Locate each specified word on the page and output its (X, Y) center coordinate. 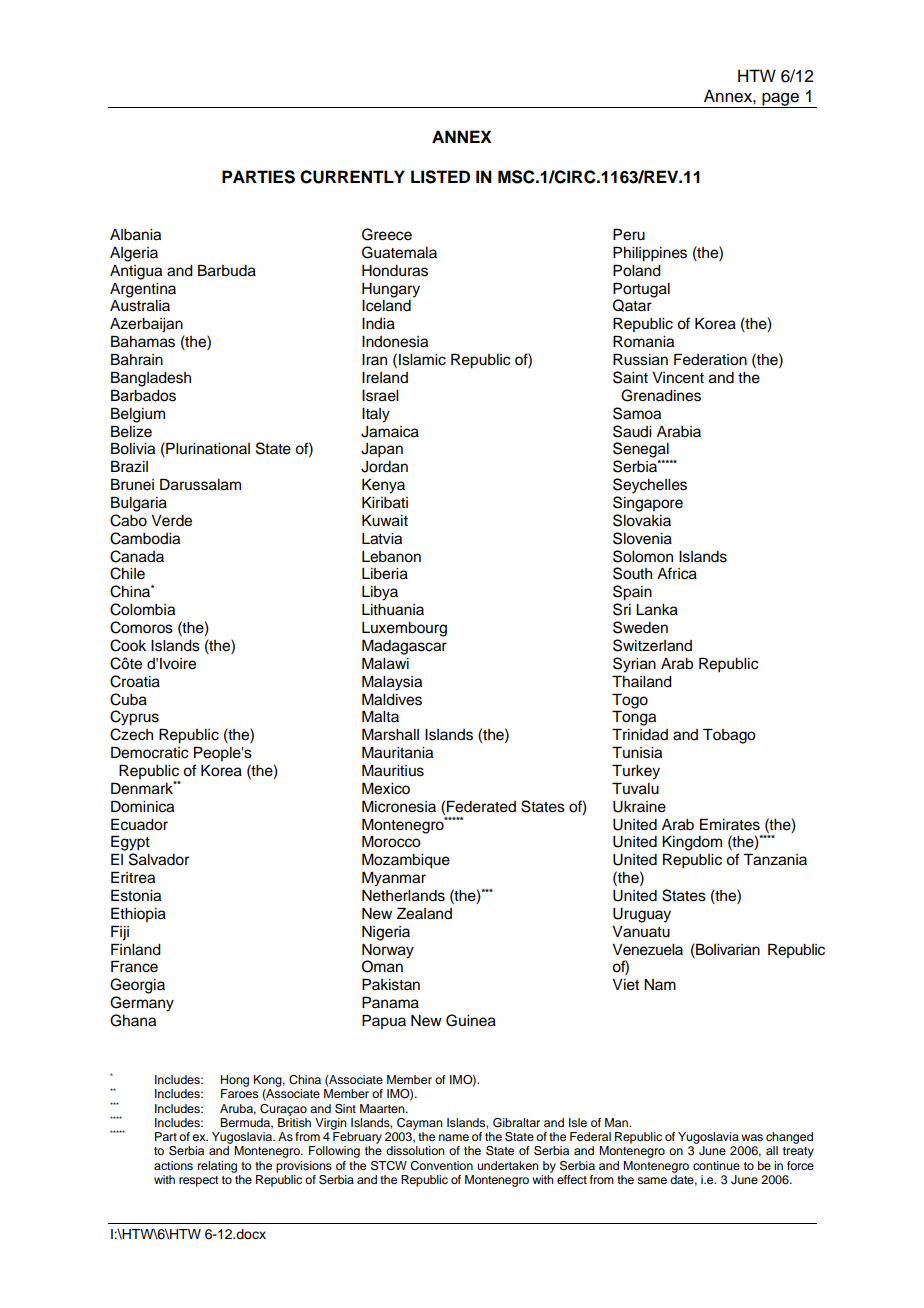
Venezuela (647, 950)
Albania (135, 235)
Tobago (729, 736)
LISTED (440, 177)
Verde (171, 521)
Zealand (424, 913)
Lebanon (391, 557)
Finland (136, 949)
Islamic (422, 360)
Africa (677, 573)
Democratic (150, 752)
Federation (710, 359)
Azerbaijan (146, 325)
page (780, 100)
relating (217, 1167)
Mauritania (397, 752)
